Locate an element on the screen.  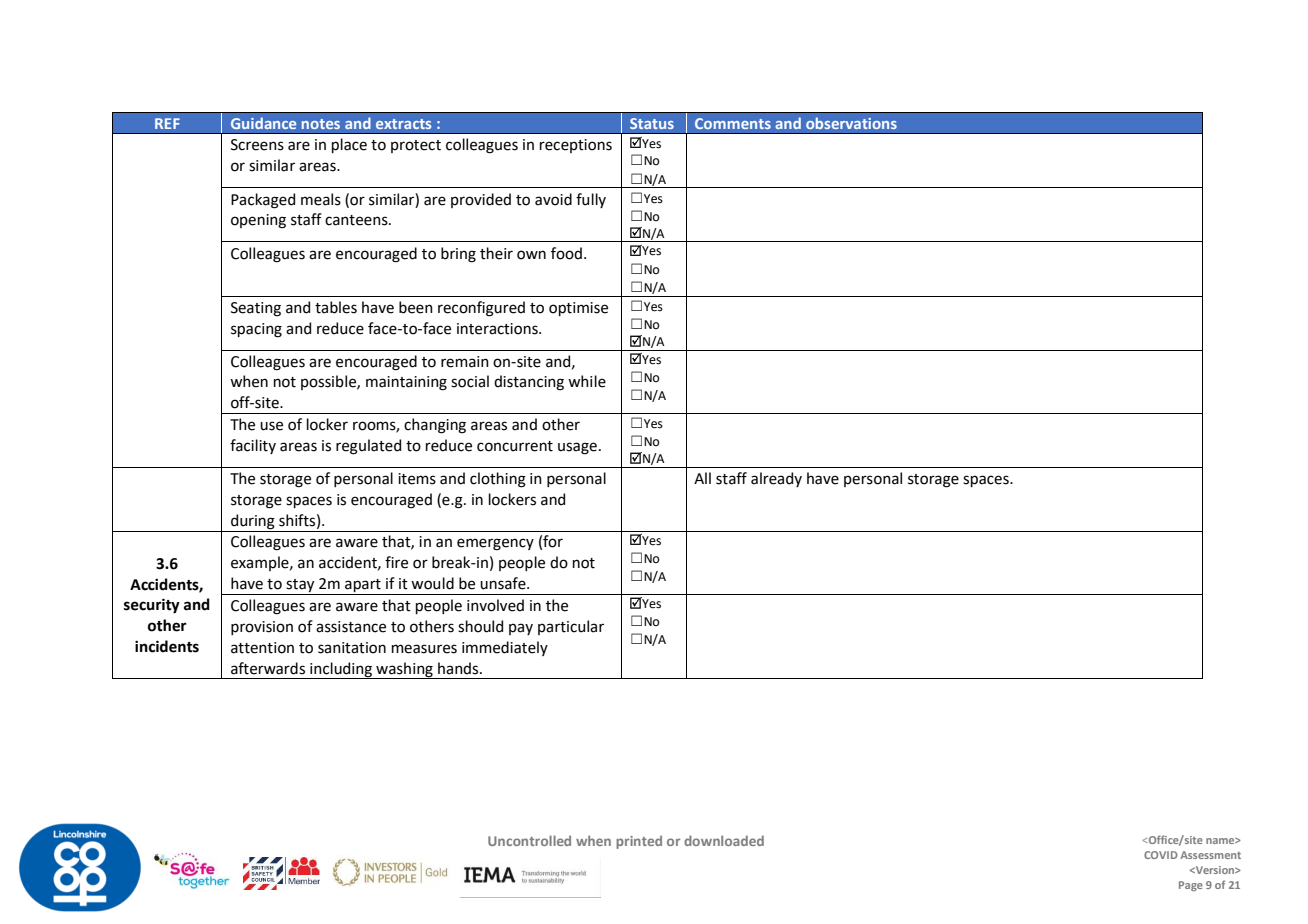
Status is located at coordinates (652, 123).
